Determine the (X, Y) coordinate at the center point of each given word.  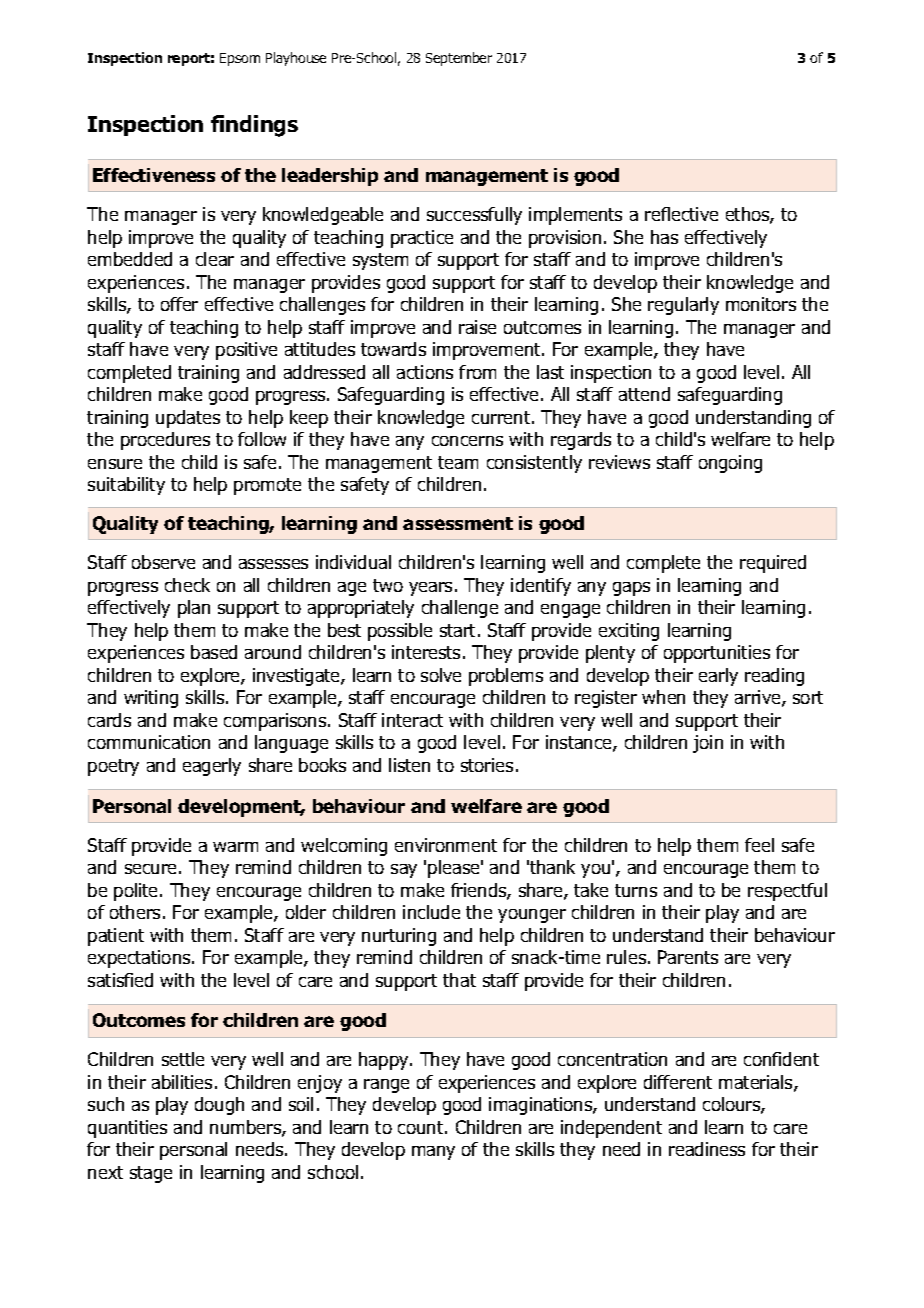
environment (446, 845)
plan (194, 609)
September (459, 59)
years (430, 589)
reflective (681, 214)
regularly (683, 306)
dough (219, 1106)
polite (137, 892)
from (477, 372)
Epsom (240, 59)
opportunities (717, 654)
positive (246, 351)
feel (759, 845)
